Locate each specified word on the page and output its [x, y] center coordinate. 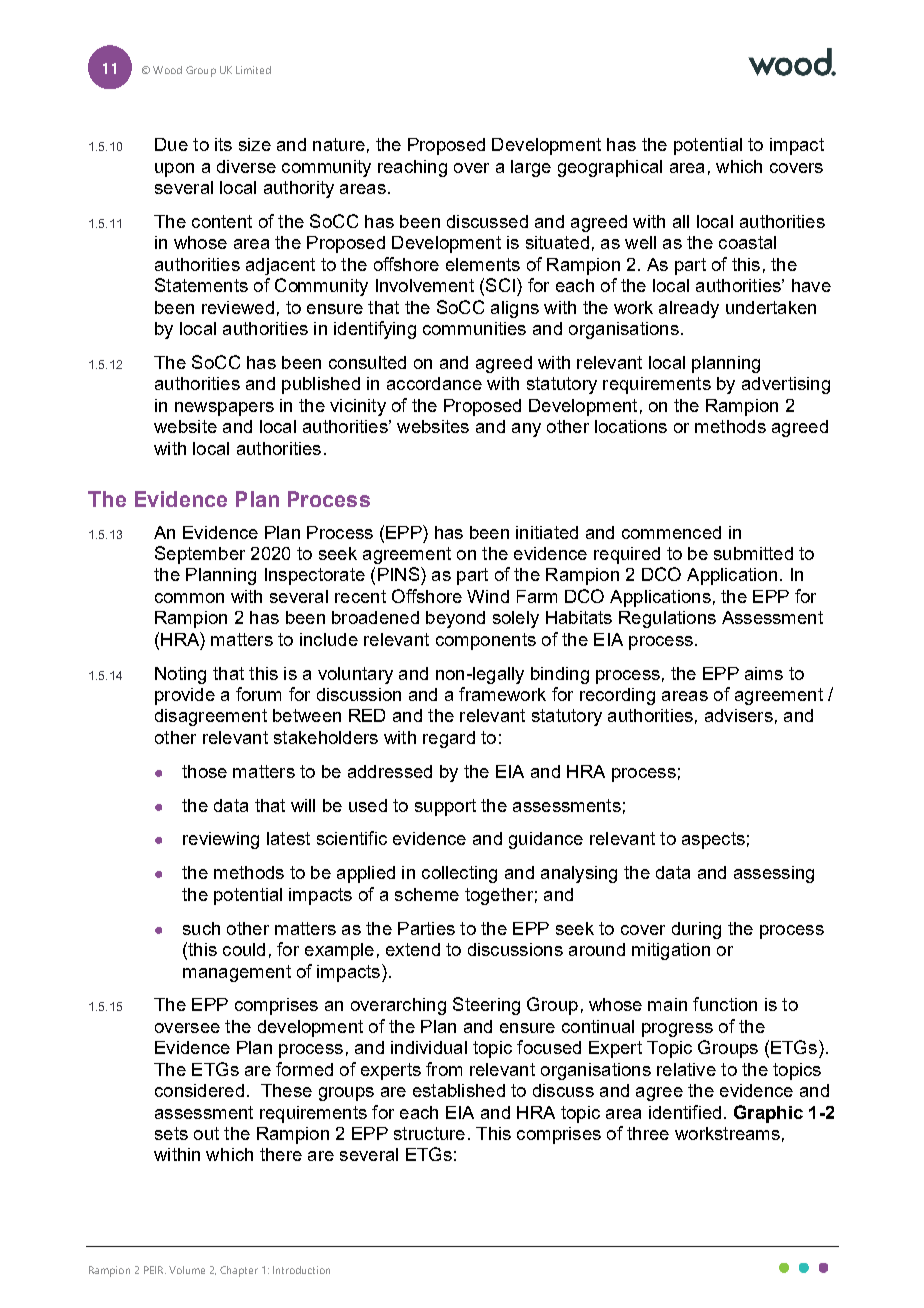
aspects [713, 840]
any [526, 430]
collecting [459, 874]
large [531, 168]
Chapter [239, 1271]
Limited [253, 70]
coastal [747, 242]
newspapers [224, 409]
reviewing [221, 840]
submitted [753, 553]
